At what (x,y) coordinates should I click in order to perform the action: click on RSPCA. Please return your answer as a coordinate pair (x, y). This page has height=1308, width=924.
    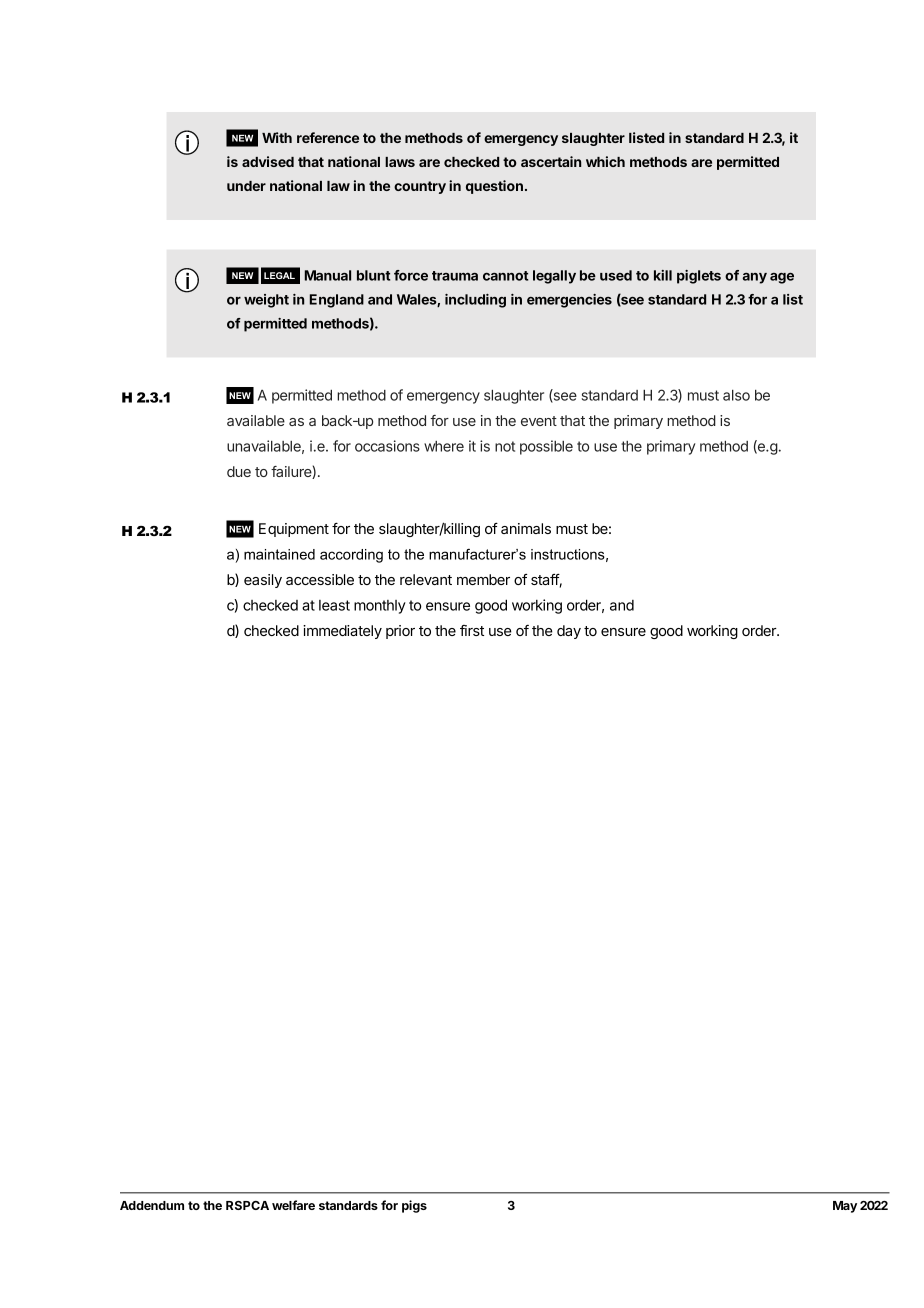
    Looking at the image, I should click on (247, 1205).
